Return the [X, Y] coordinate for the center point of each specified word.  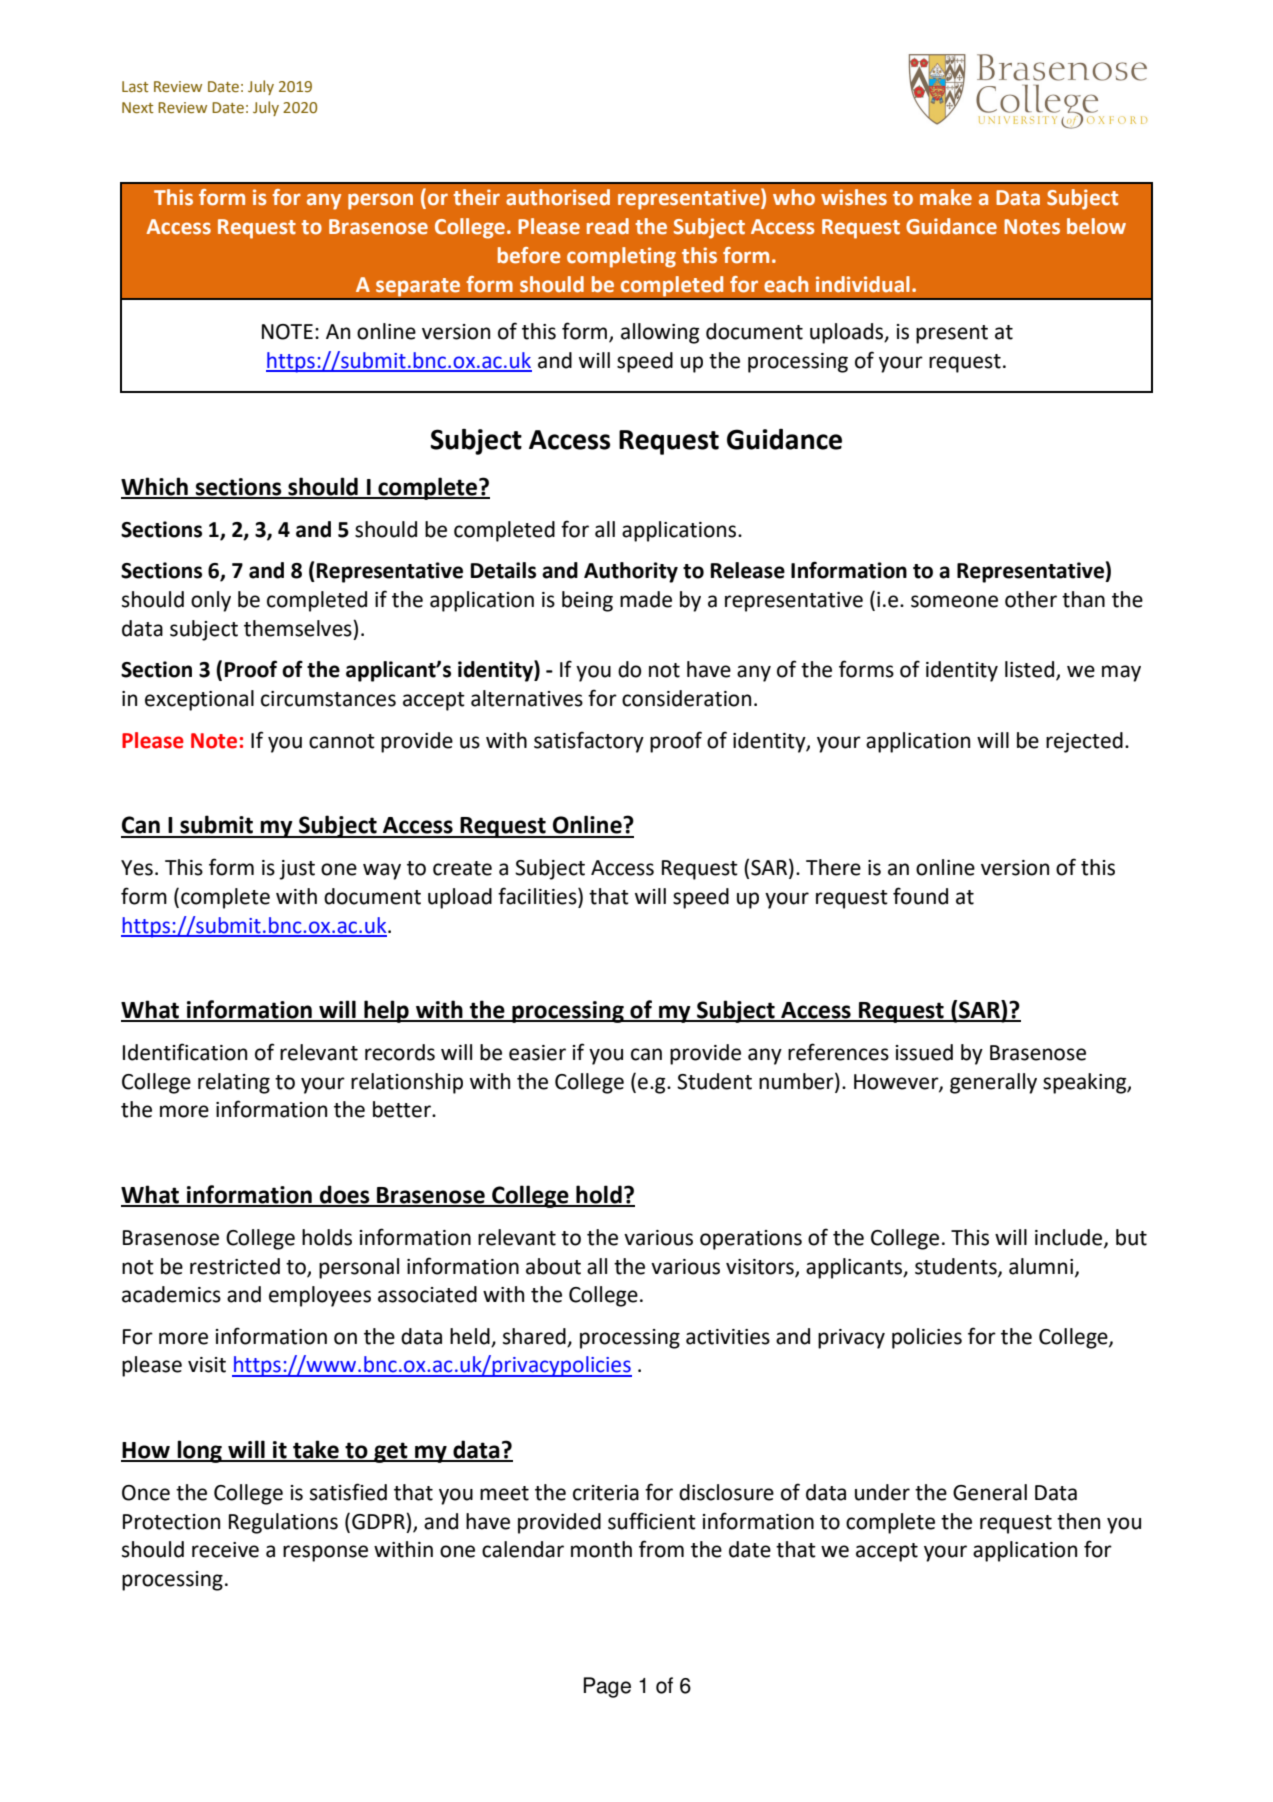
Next [138, 108]
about [553, 1266]
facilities [538, 896]
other [1031, 599]
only [211, 601]
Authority [631, 572]
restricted [235, 1266]
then [1078, 1521]
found [920, 896]
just [297, 870]
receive [225, 1550]
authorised [558, 197]
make [946, 197]
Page [607, 1687]
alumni [1041, 1266]
